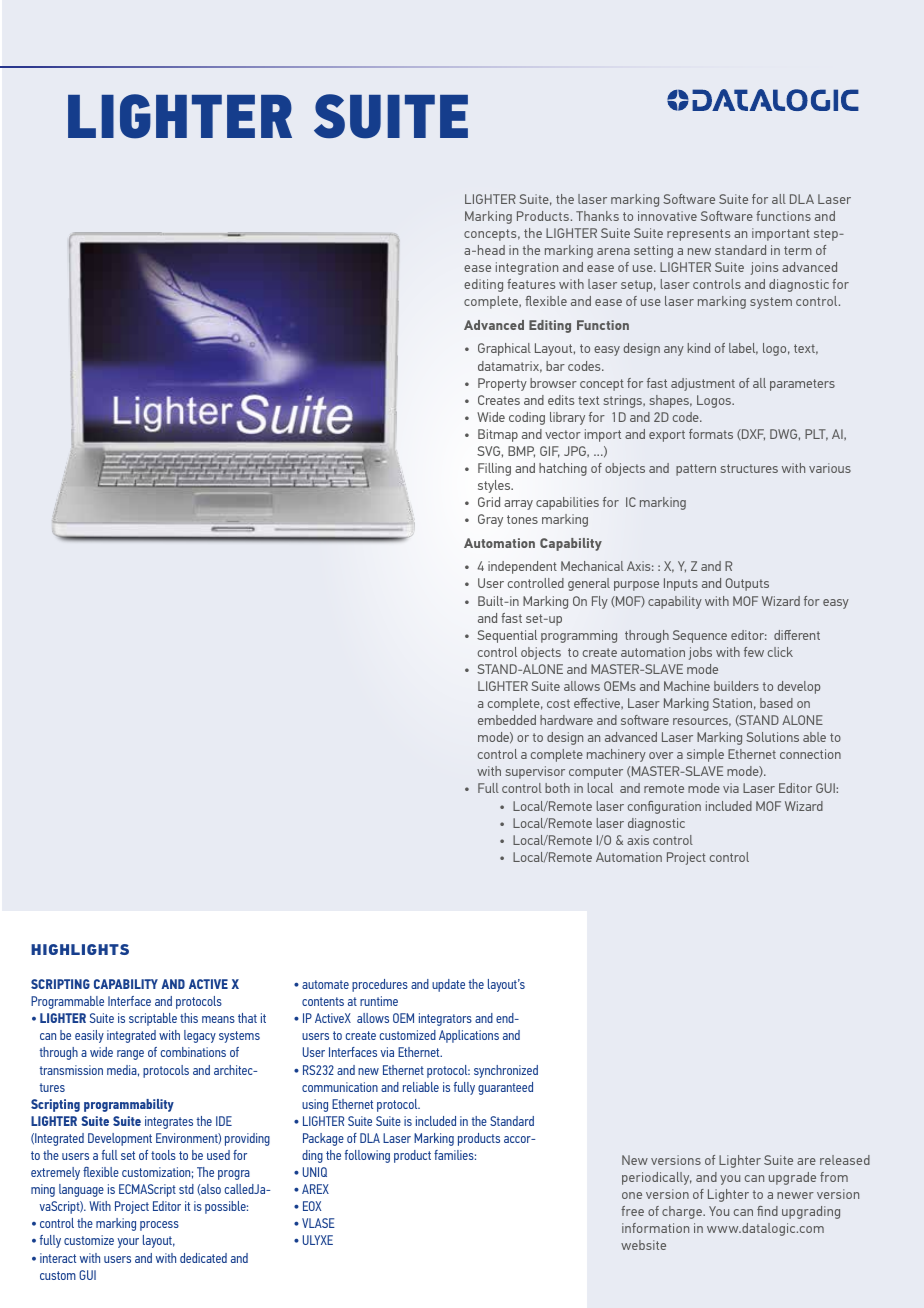 The width and height of the page is (924, 1308). What do you see at coordinates (80, 949) in the page?
I see `HIGHLIGHTS` at bounding box center [80, 949].
